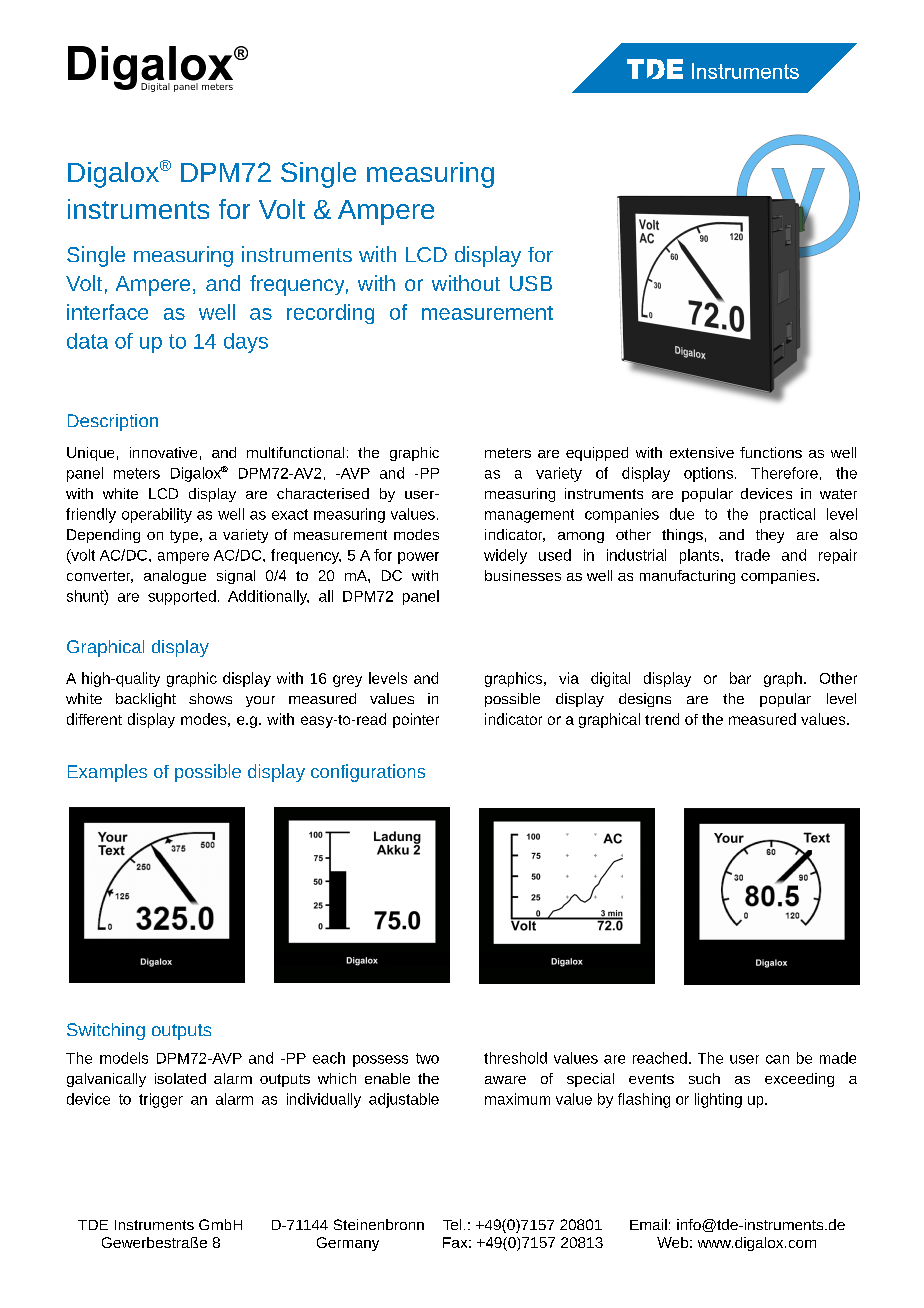  I want to click on functions, so click(771, 452).
